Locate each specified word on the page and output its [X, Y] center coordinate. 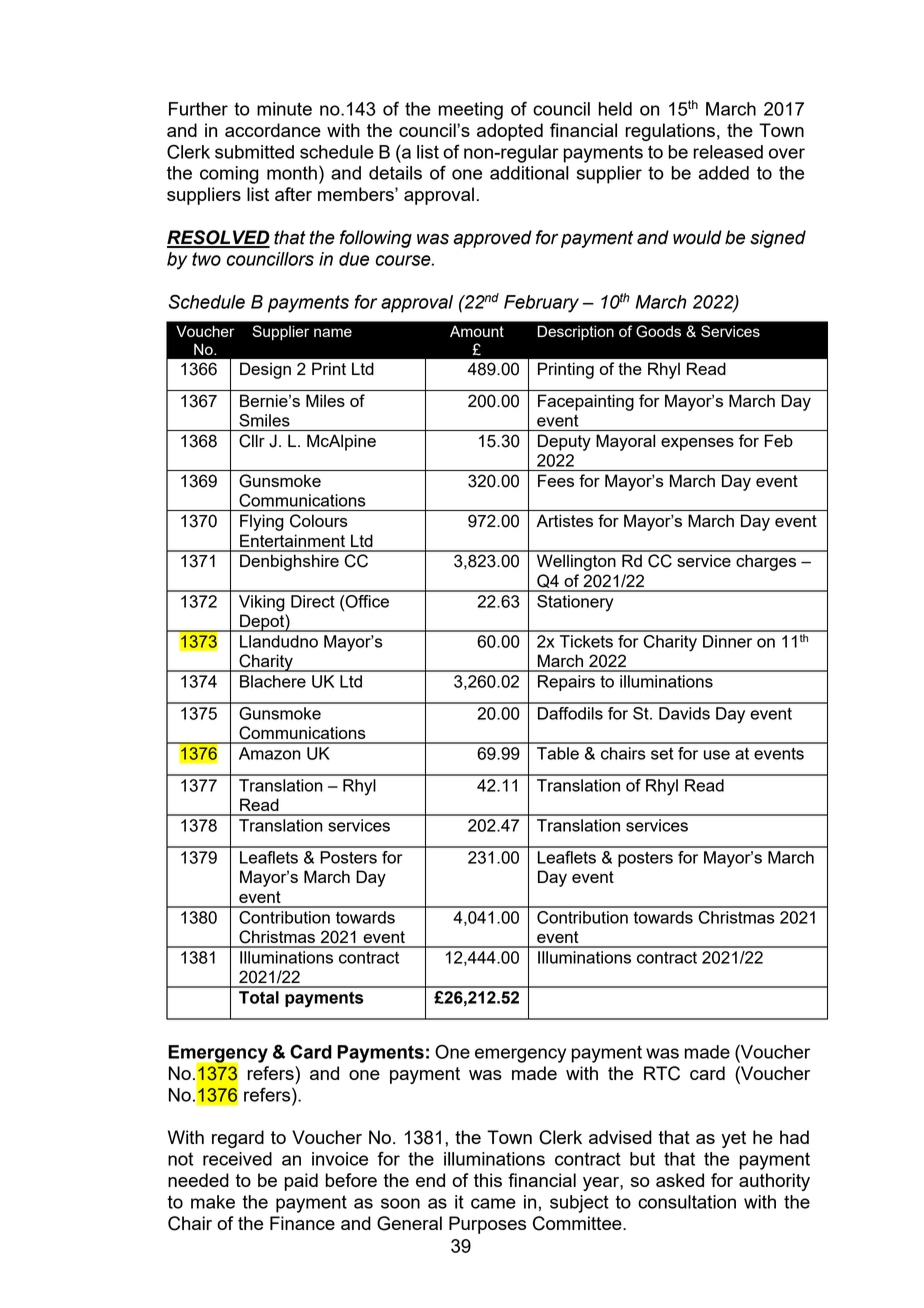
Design [265, 370]
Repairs [566, 683]
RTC [662, 1073]
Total [259, 997]
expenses [697, 444]
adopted [510, 132]
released [728, 152]
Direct [313, 601]
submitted [254, 152]
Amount [477, 331]
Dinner [727, 641]
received [237, 1159]
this [488, 1180]
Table [558, 753]
